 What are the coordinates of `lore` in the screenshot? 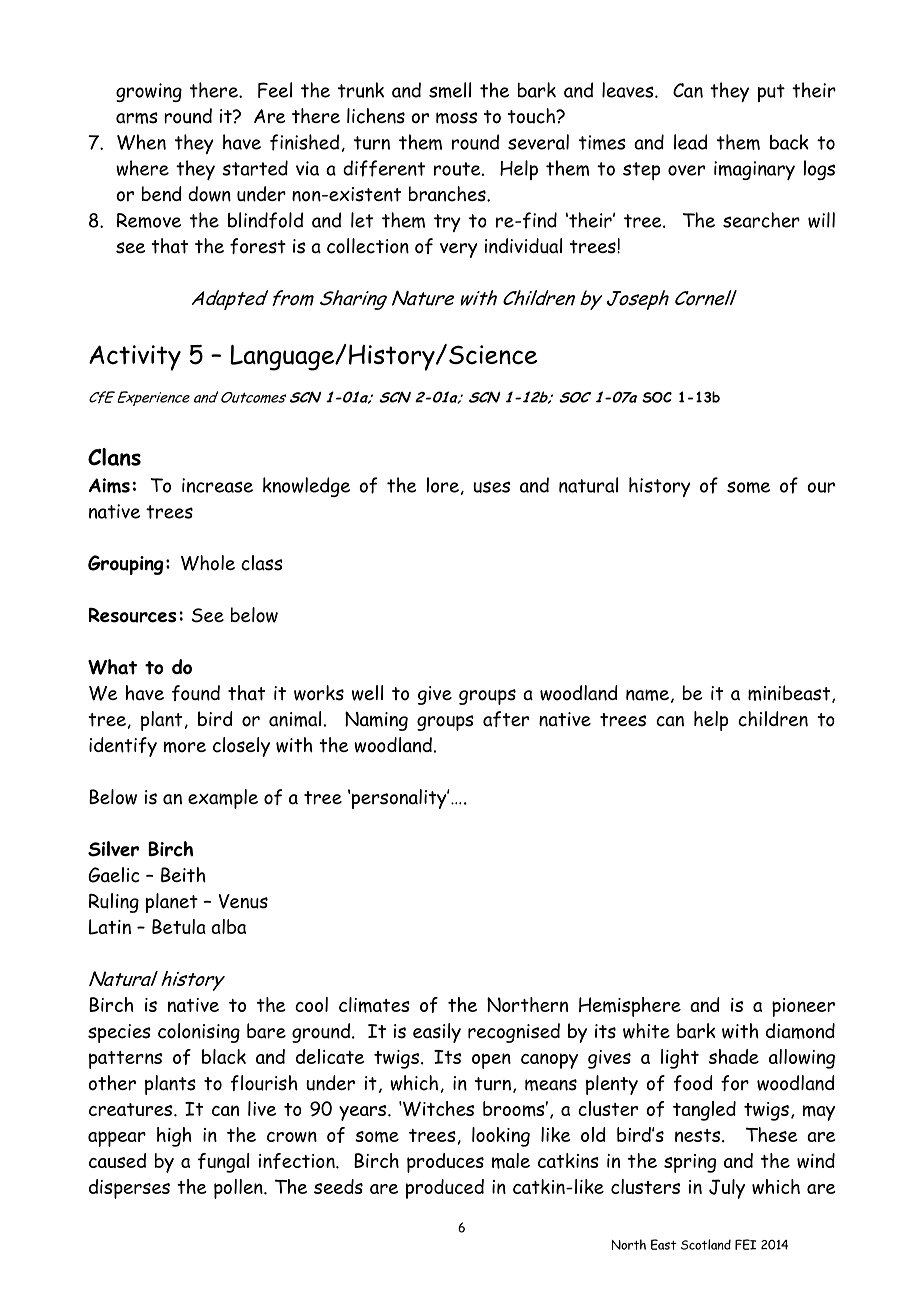 It's located at (443, 485).
